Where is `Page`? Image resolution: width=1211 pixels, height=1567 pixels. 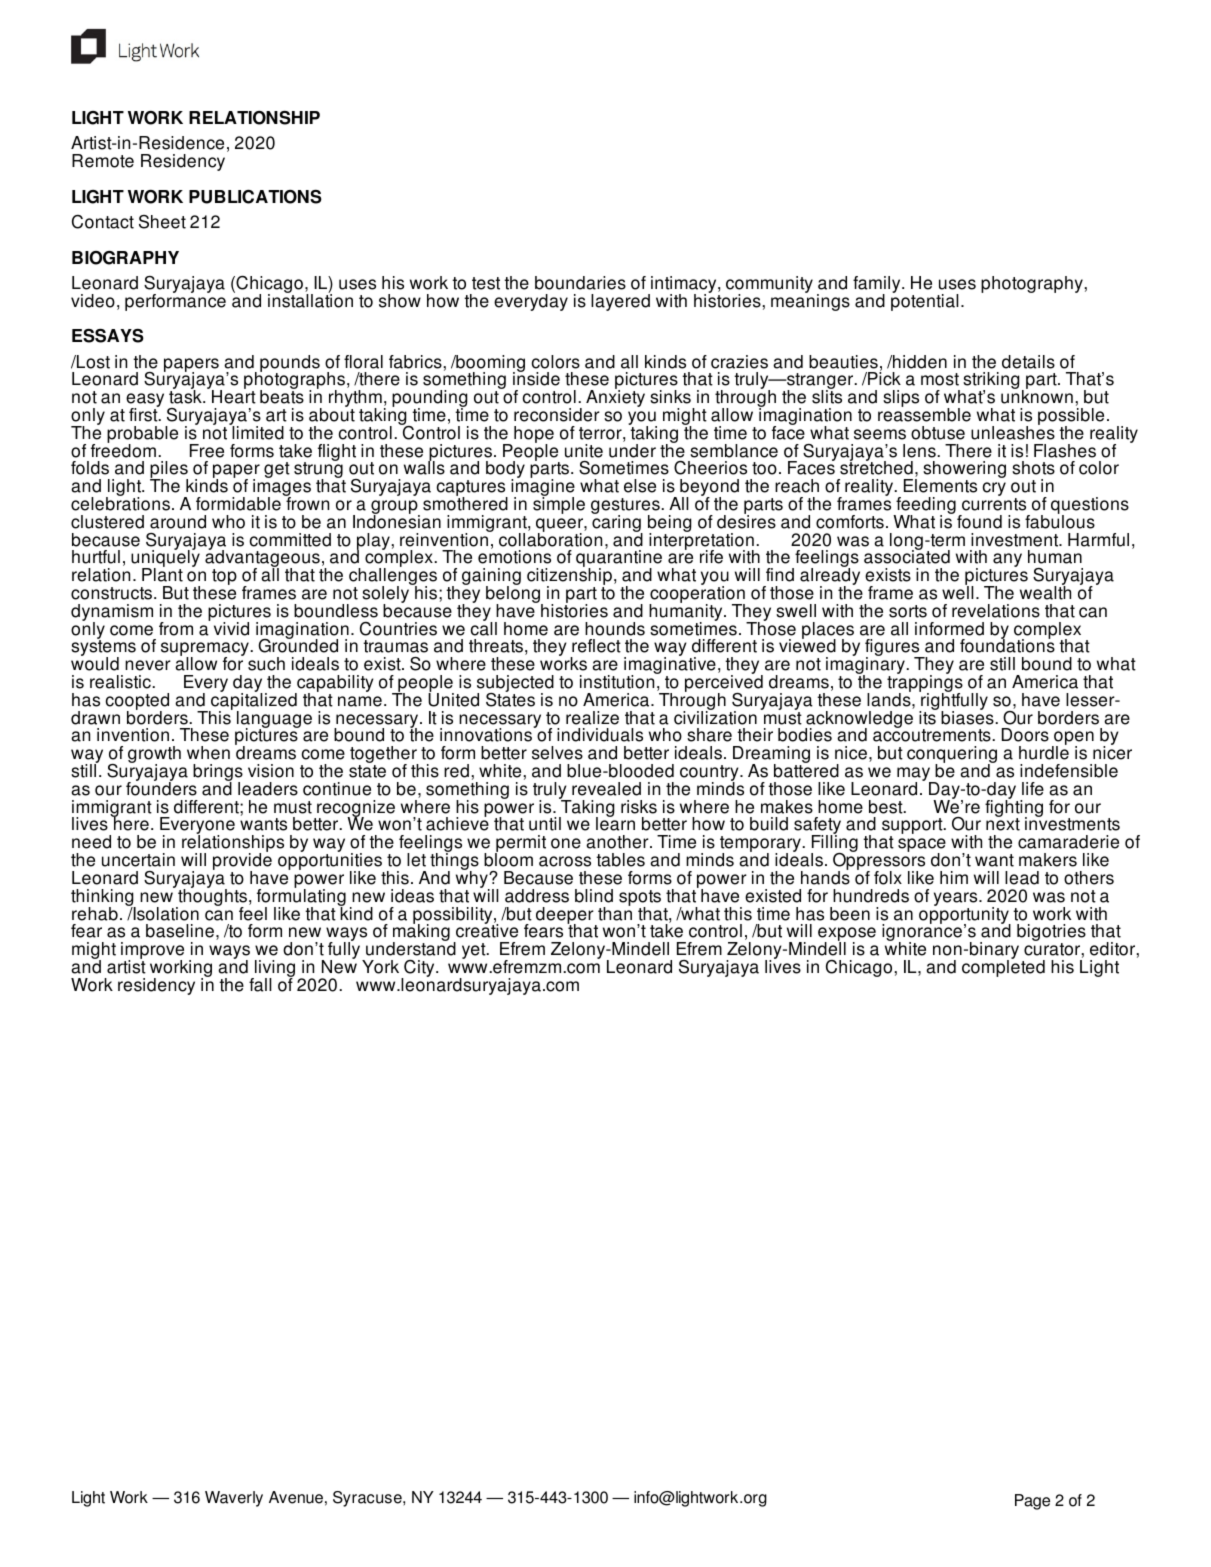
Page is located at coordinates (1032, 1502).
